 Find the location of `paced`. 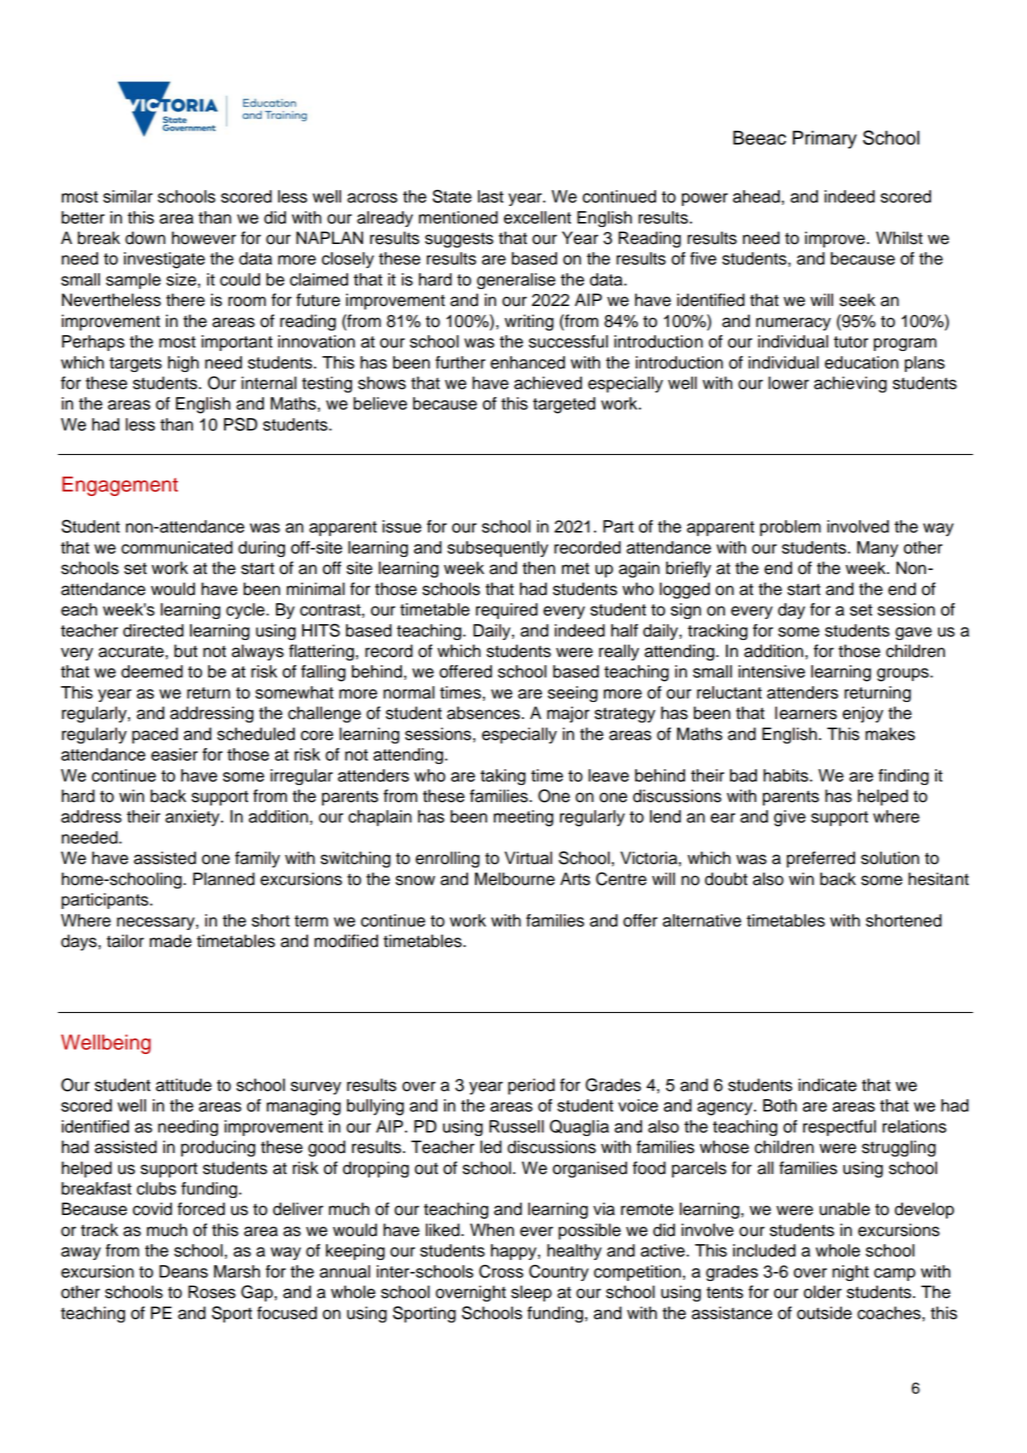

paced is located at coordinates (155, 735).
